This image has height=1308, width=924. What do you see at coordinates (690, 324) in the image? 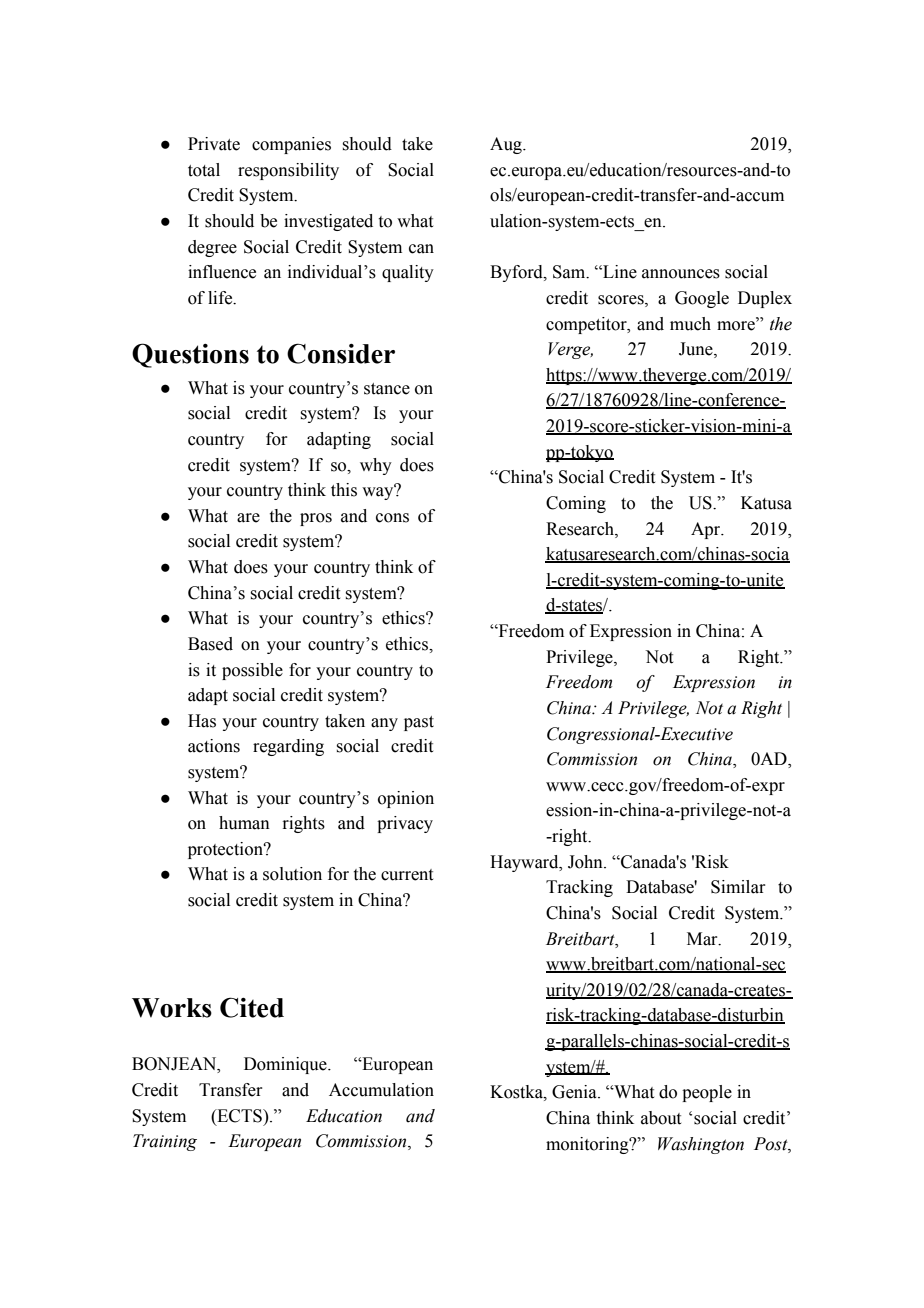
I see `much` at bounding box center [690, 324].
